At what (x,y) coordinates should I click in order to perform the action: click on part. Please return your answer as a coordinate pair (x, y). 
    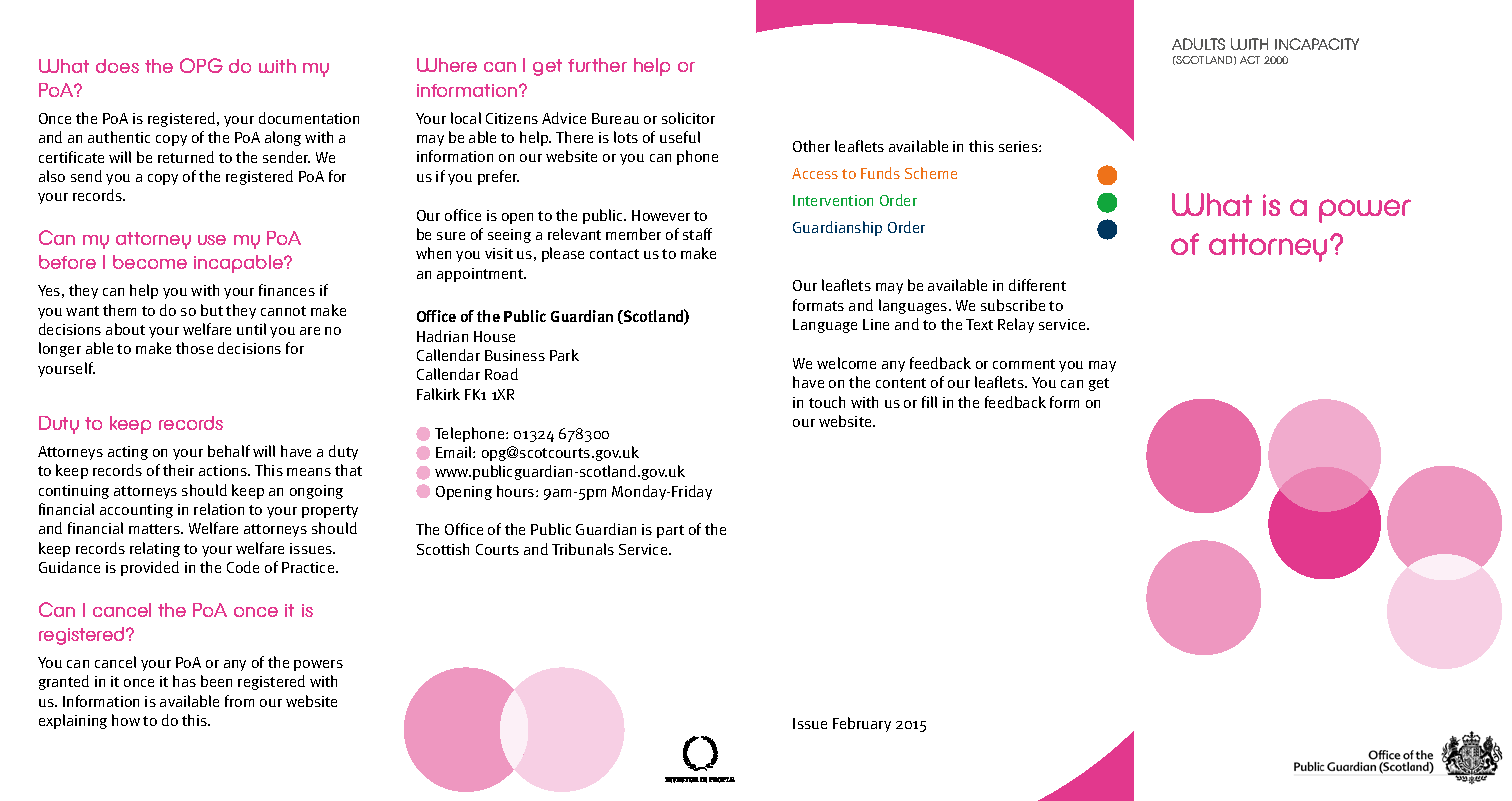
    Looking at the image, I should click on (670, 531).
